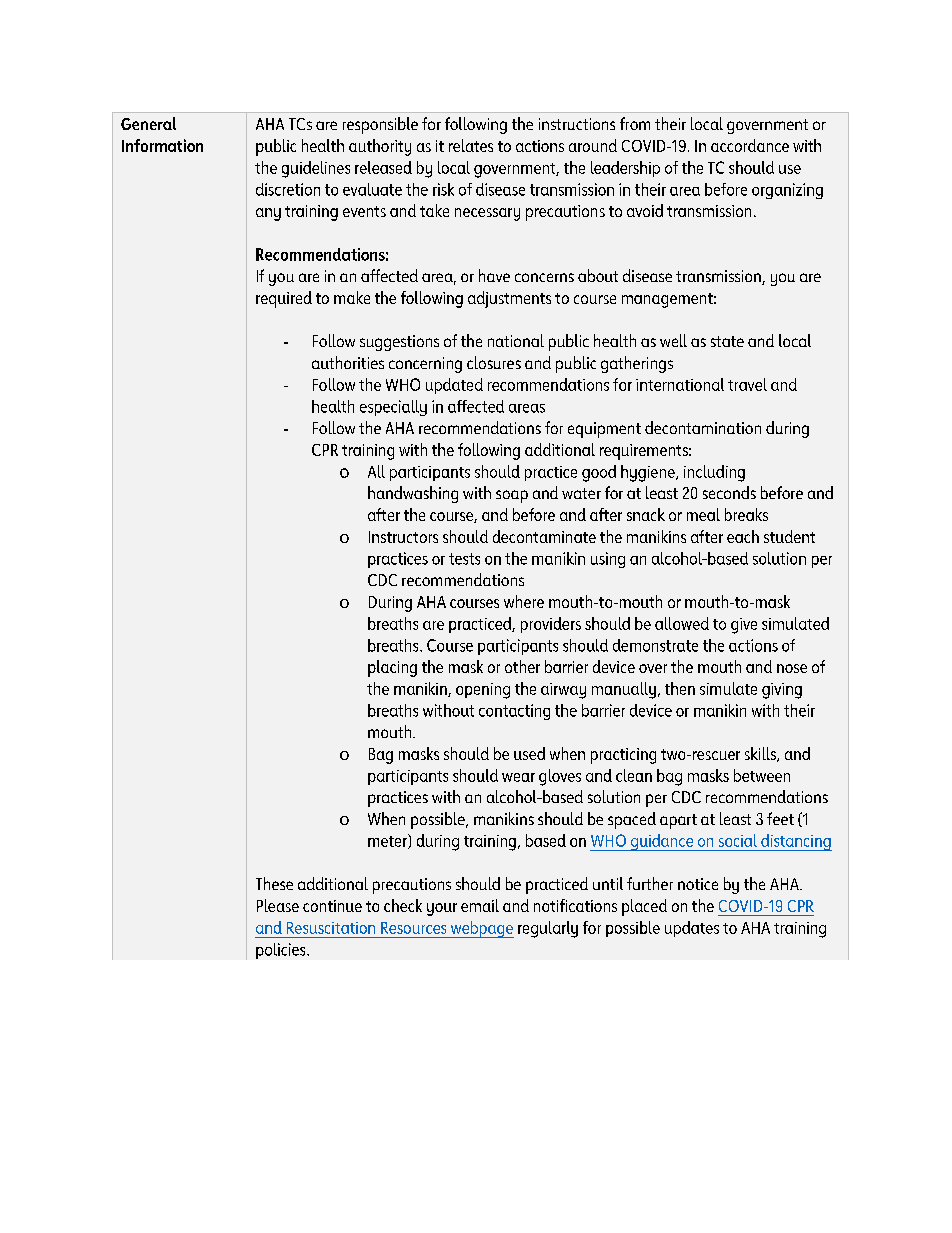 The image size is (952, 1233). What do you see at coordinates (494, 362) in the screenshot?
I see `closures` at bounding box center [494, 362].
